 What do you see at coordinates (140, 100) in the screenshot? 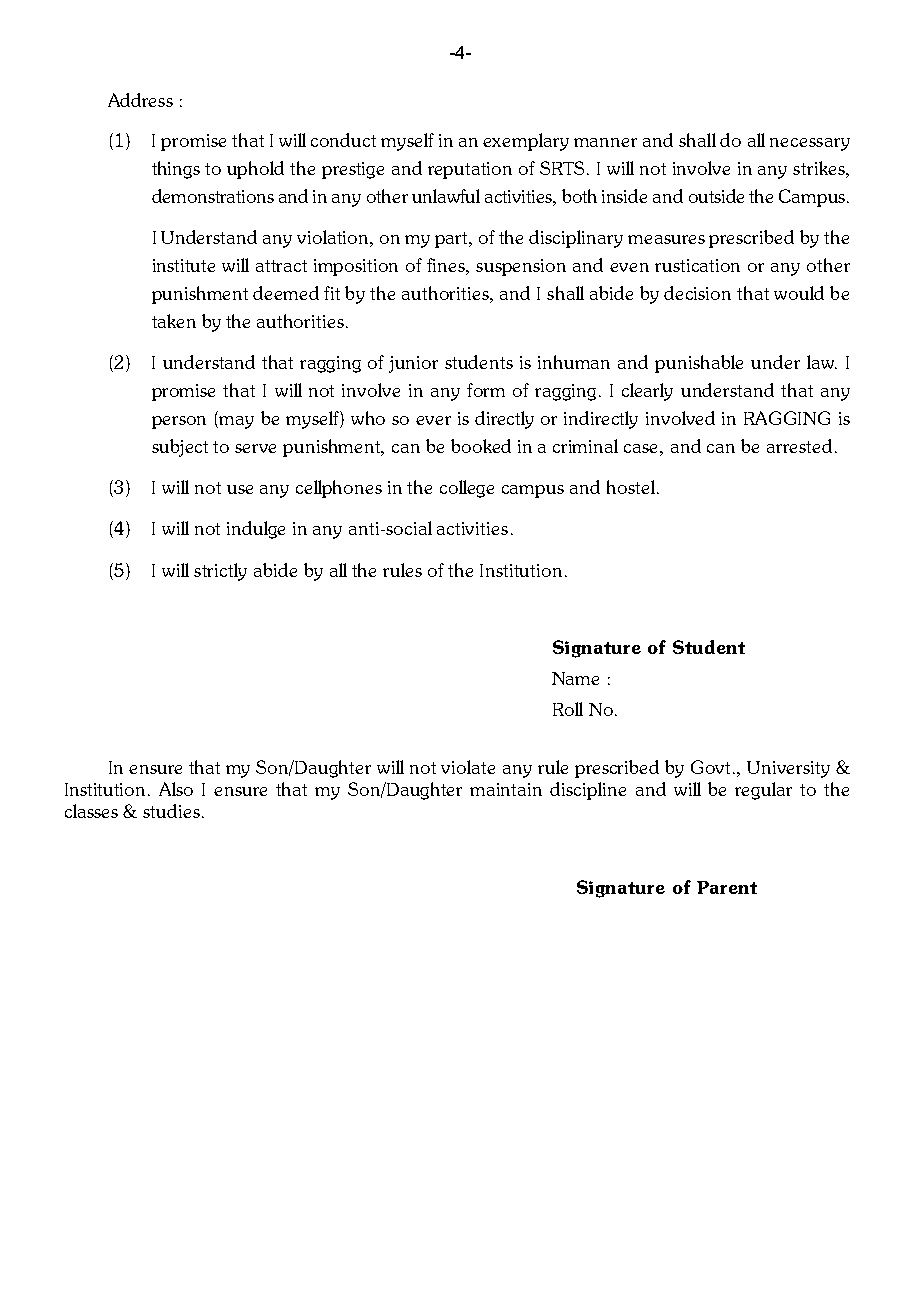
I see `Address` at bounding box center [140, 100].
